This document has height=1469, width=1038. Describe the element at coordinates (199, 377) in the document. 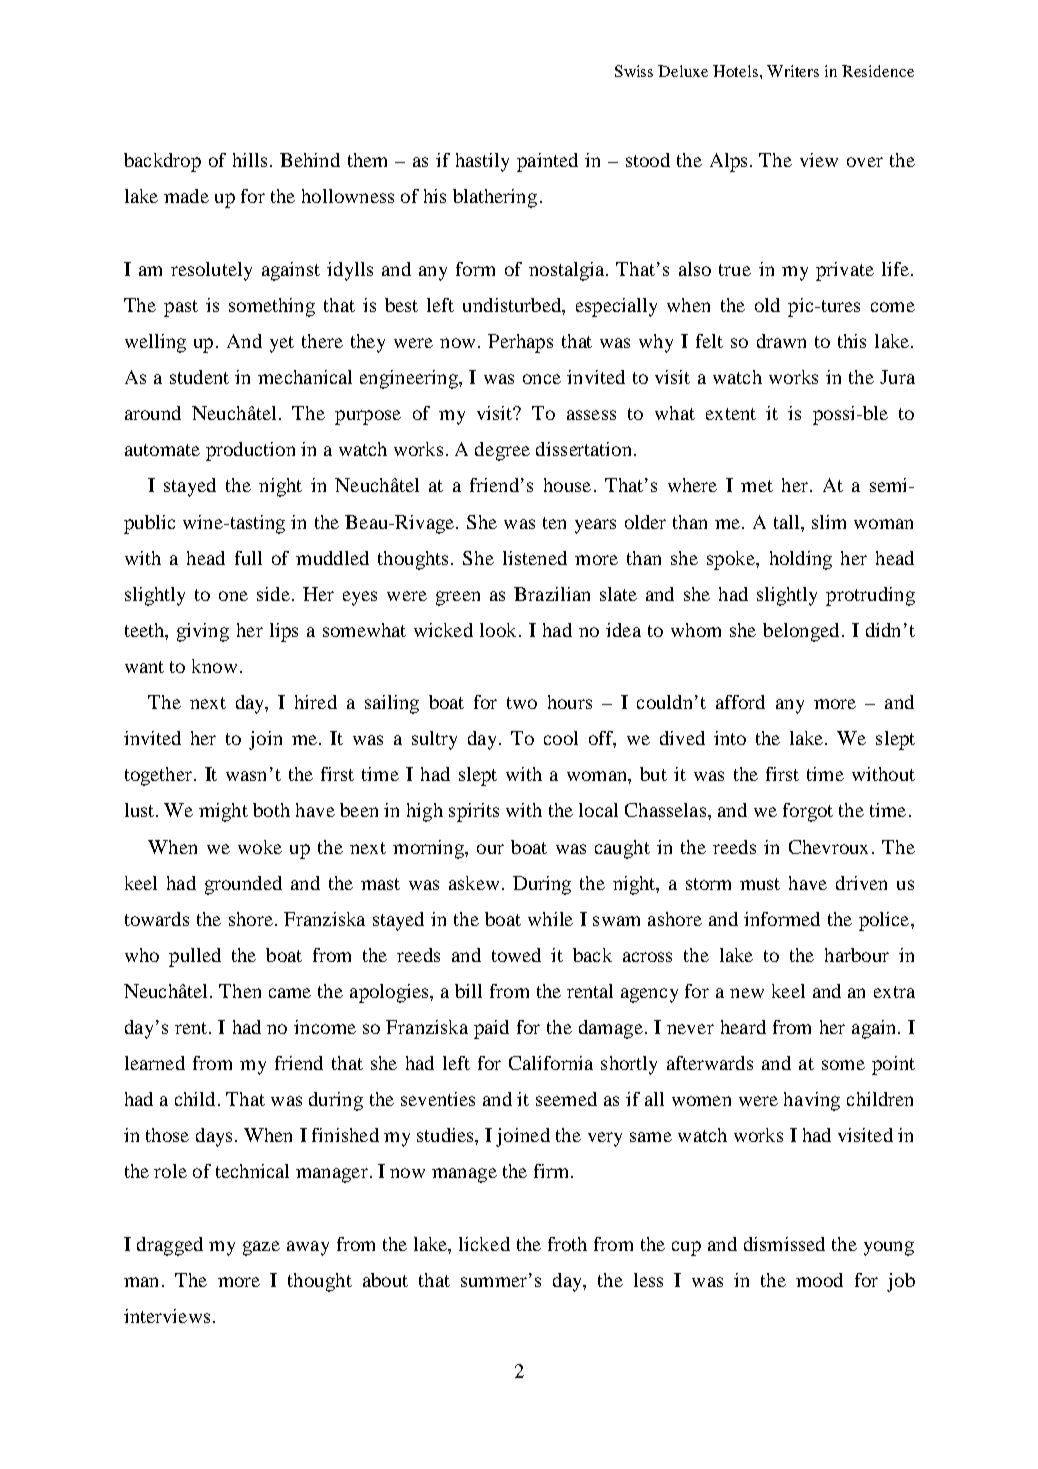

I see `student` at that location.
